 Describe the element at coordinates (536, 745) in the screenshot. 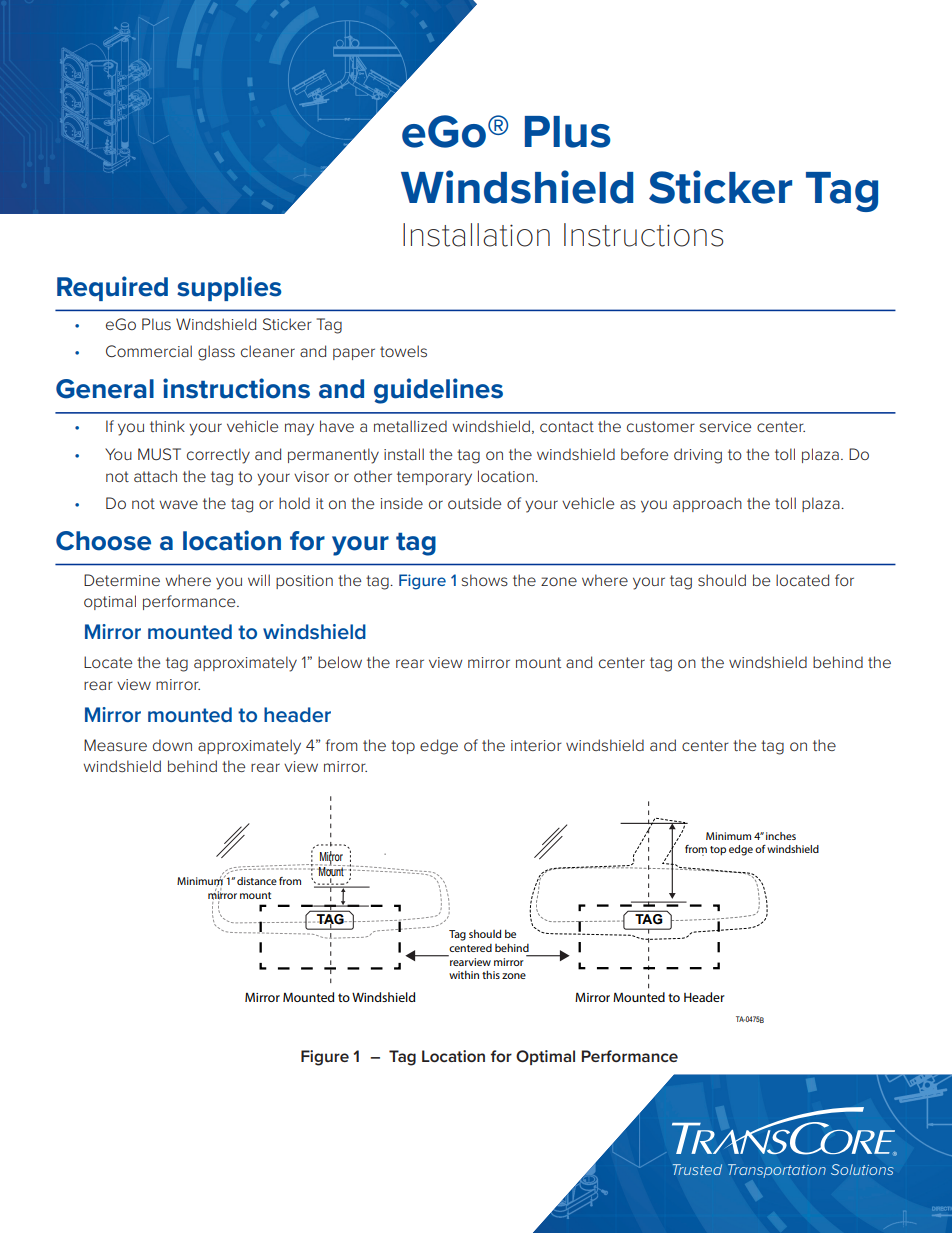

I see `interior` at that location.
